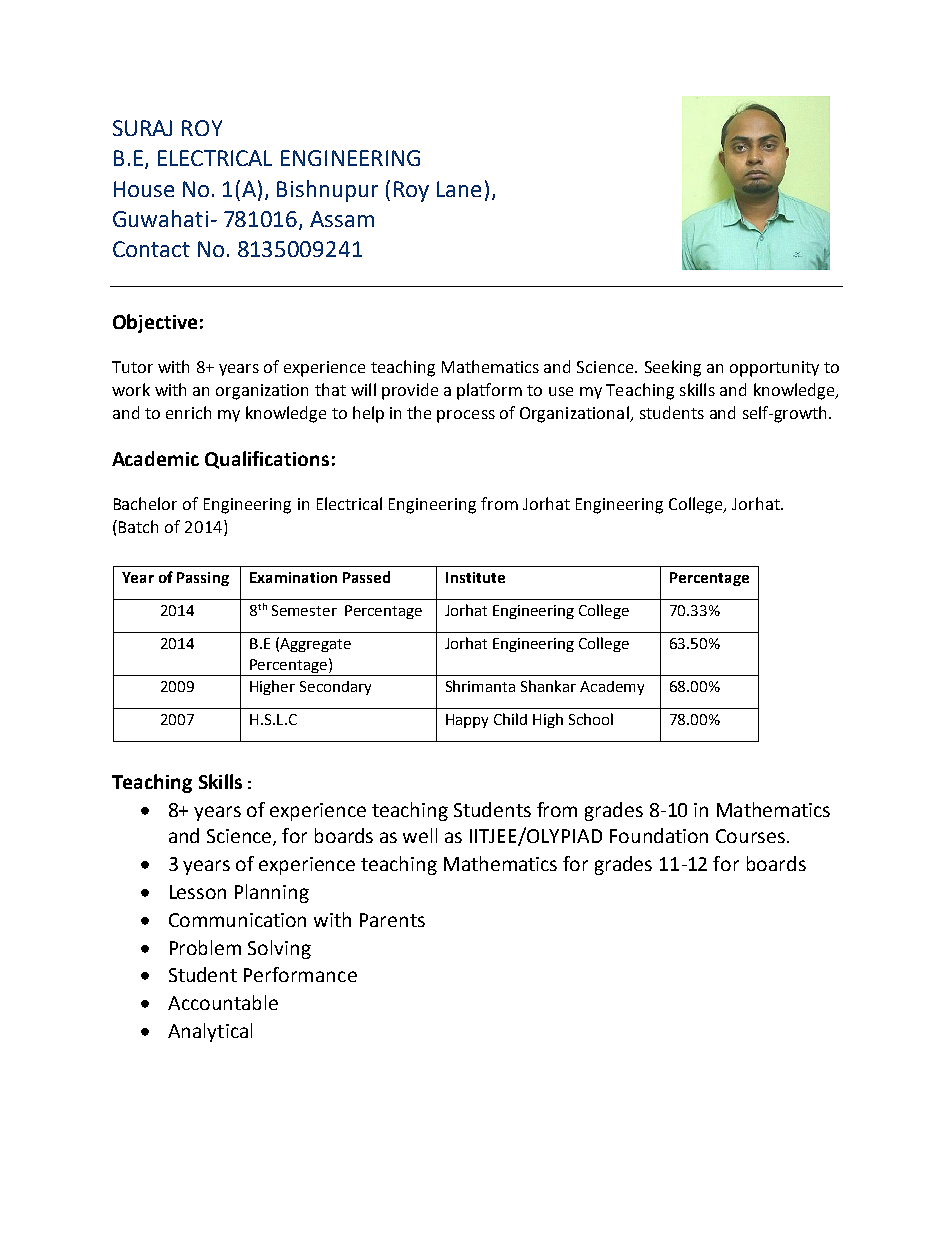 The height and width of the screenshot is (1233, 952). What do you see at coordinates (420, 835) in the screenshot?
I see `well` at bounding box center [420, 835].
